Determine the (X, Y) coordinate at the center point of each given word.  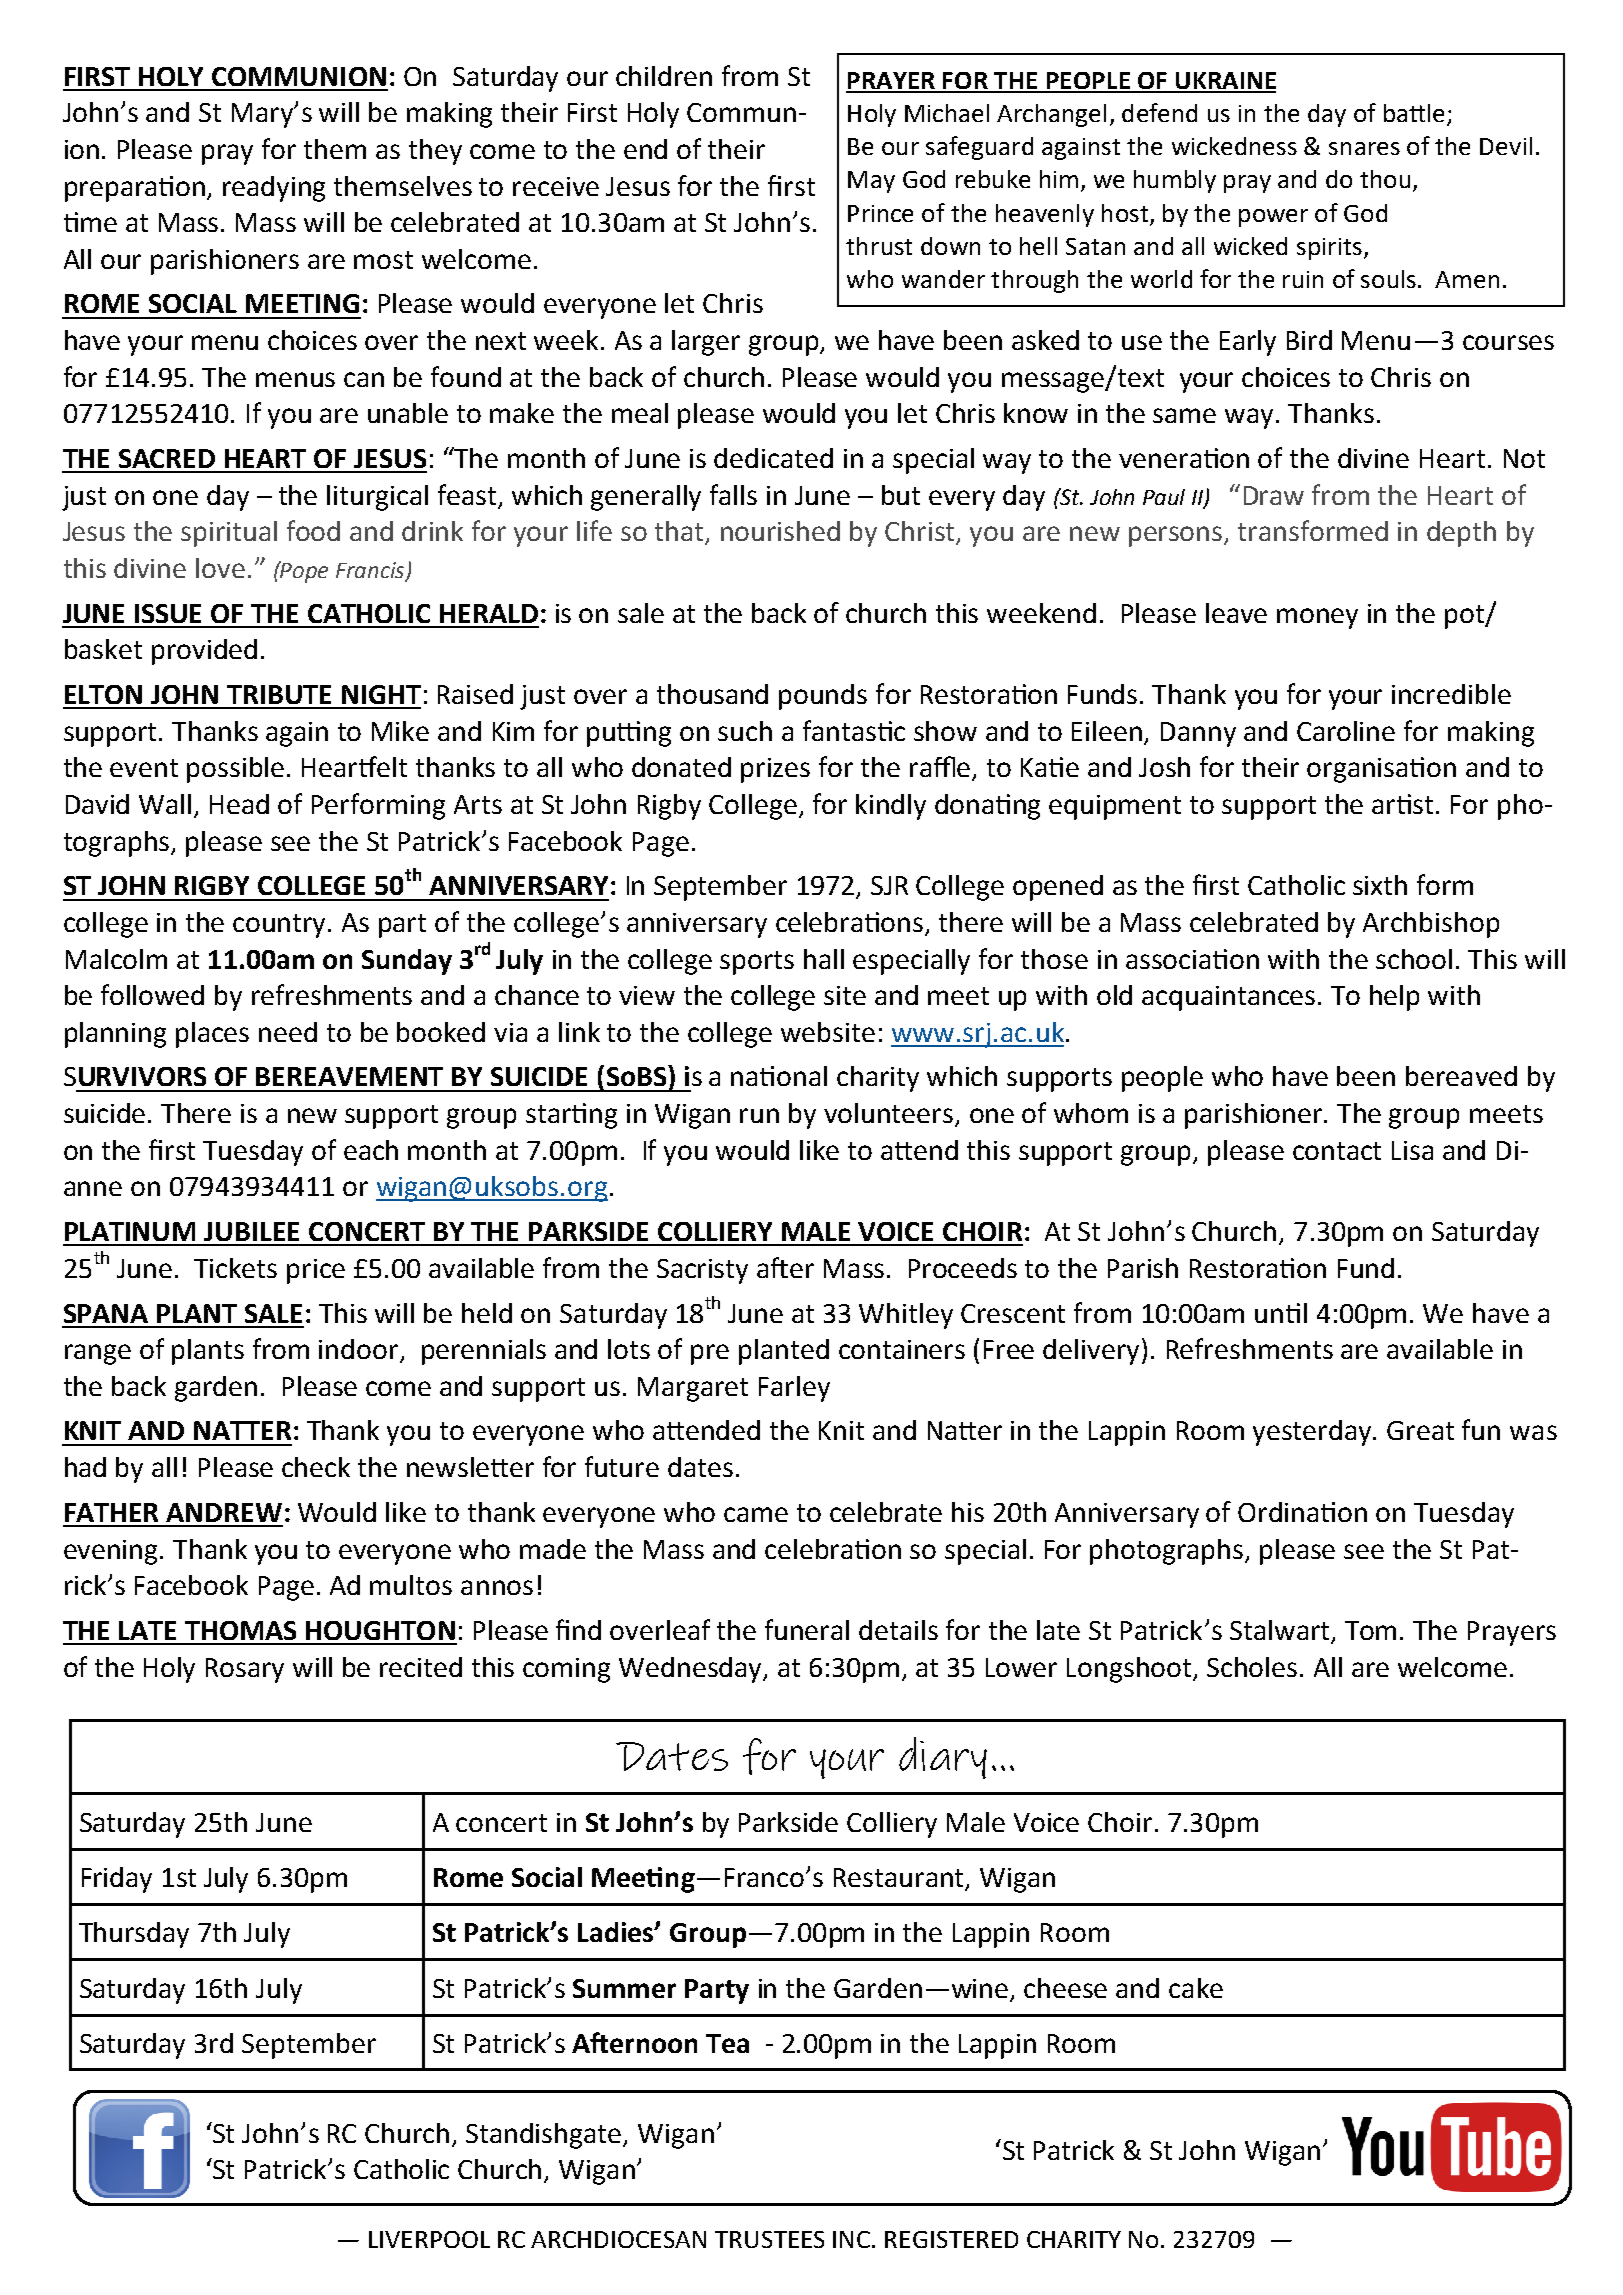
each (371, 1150)
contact (1337, 1151)
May (871, 182)
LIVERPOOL (429, 2239)
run (759, 1115)
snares (1364, 148)
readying (274, 189)
